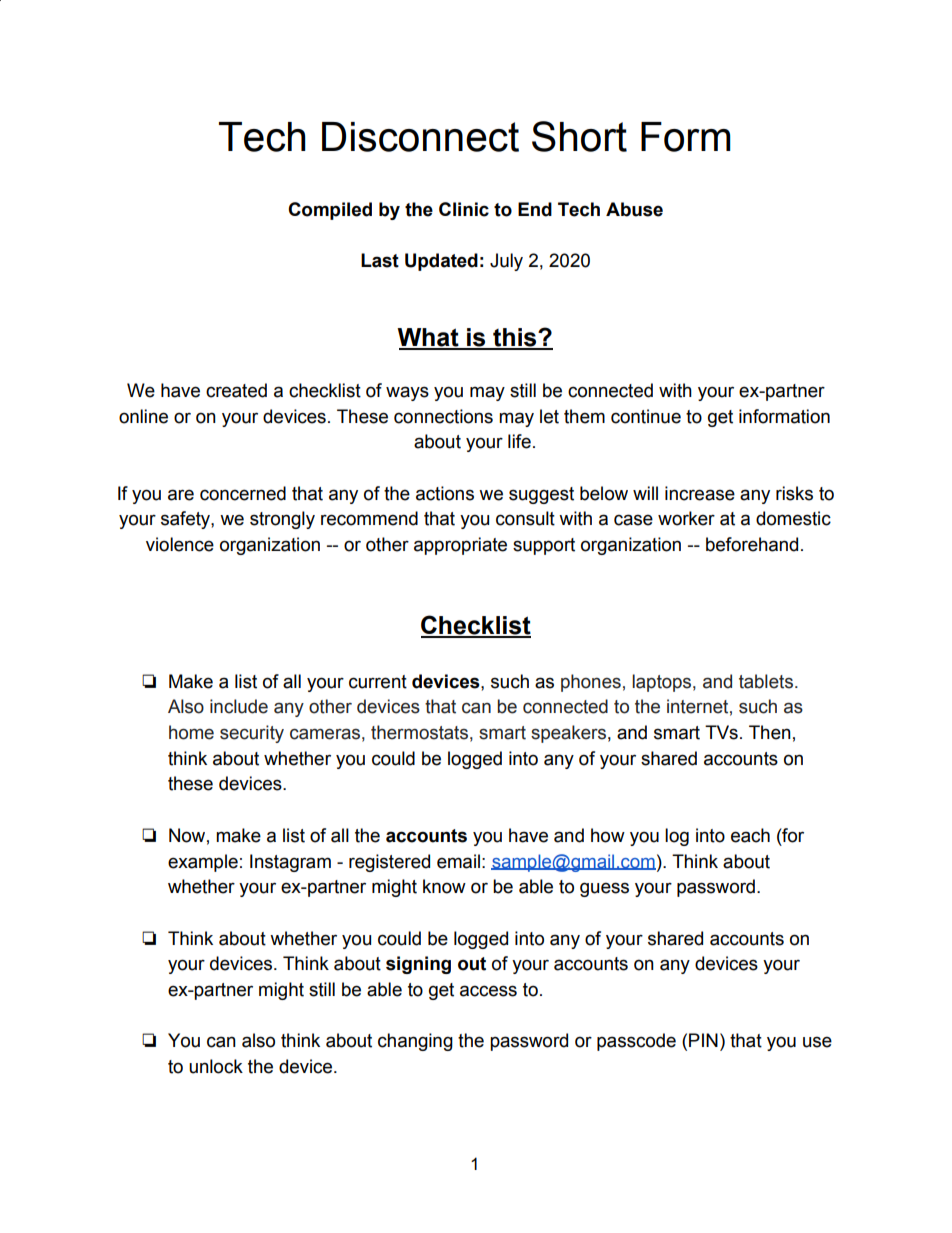 This screenshot has width=952, height=1233. I want to click on life, so click(519, 441).
